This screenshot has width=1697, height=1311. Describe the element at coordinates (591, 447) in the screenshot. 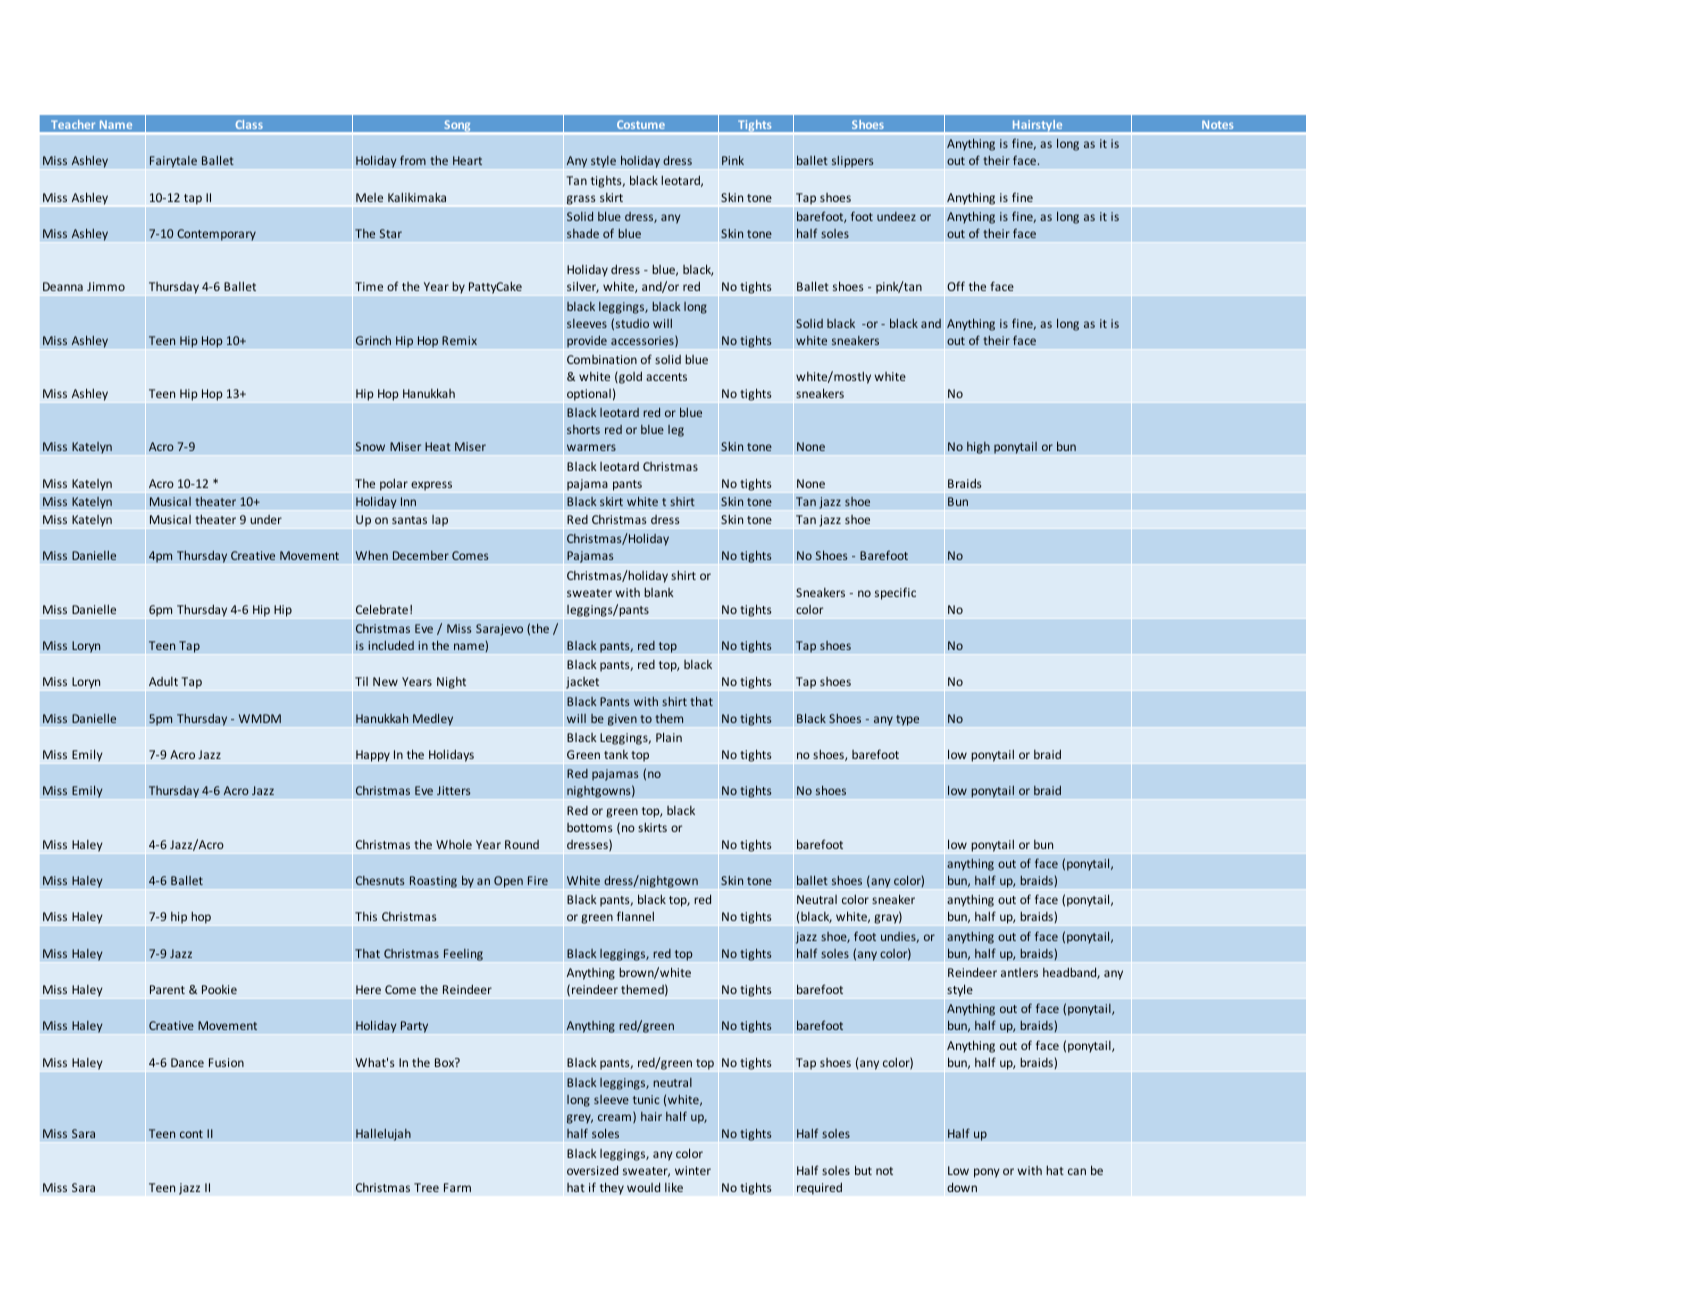

I see `warmers` at that location.
